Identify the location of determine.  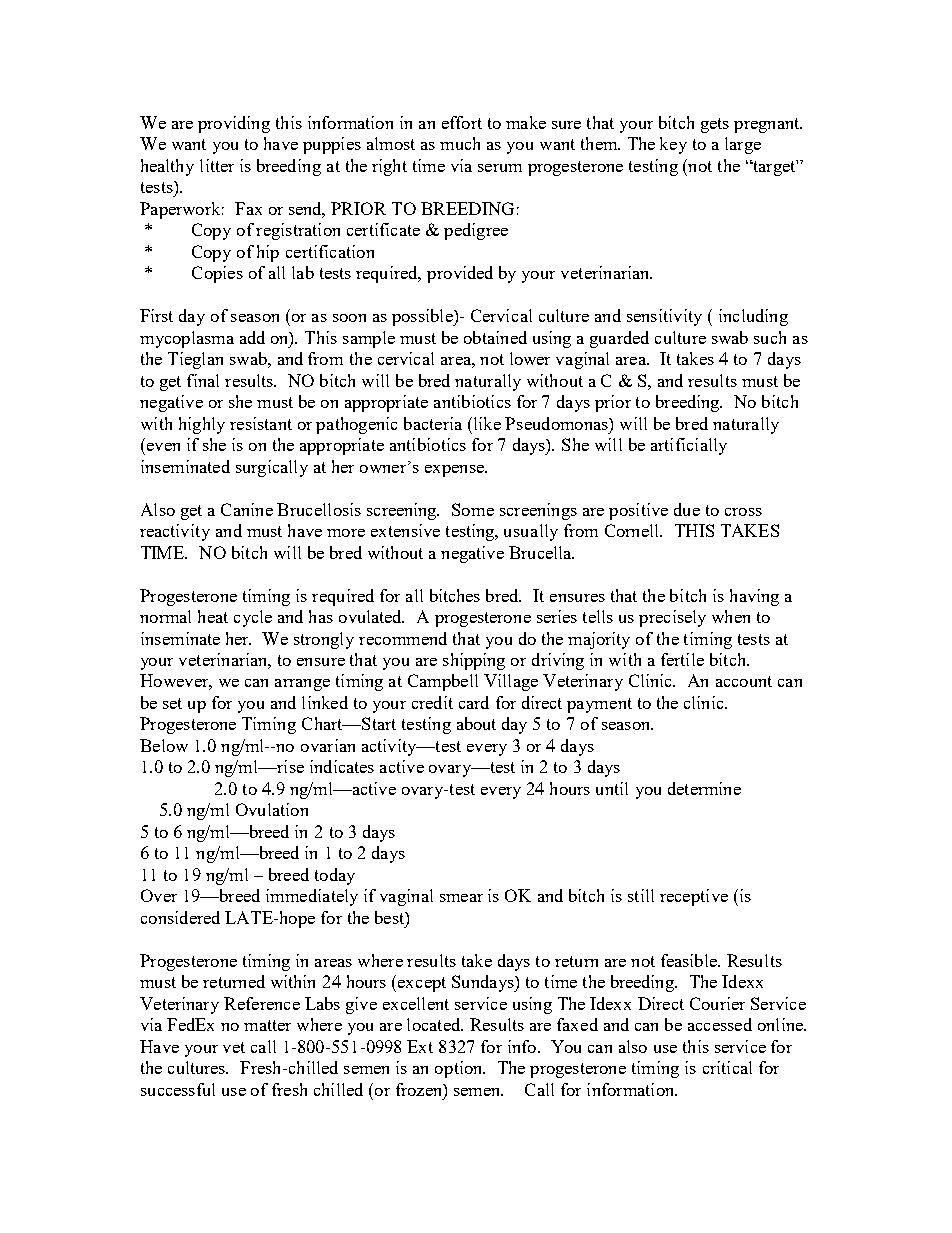
(704, 788).
